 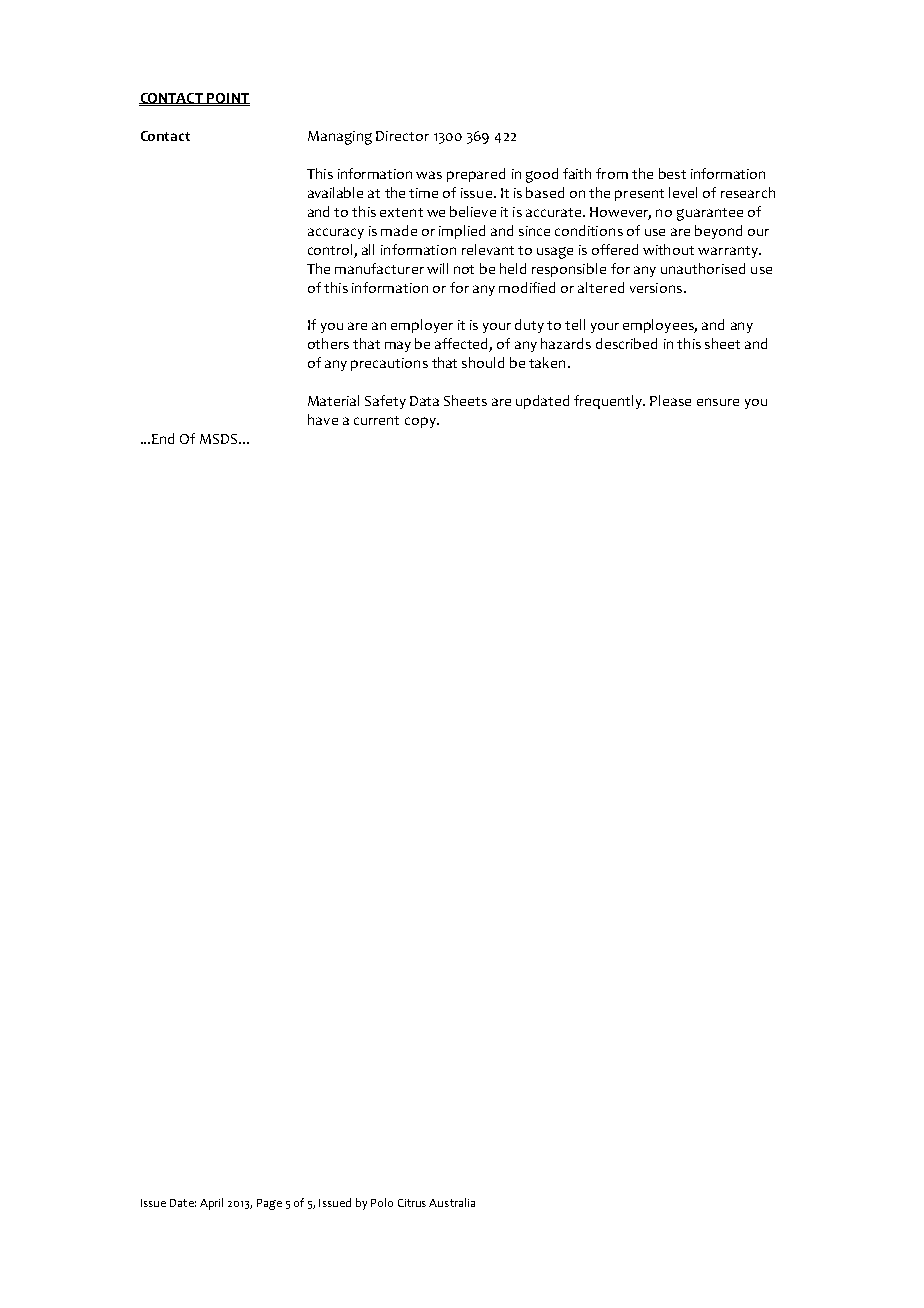 I want to click on Please, so click(x=670, y=400).
